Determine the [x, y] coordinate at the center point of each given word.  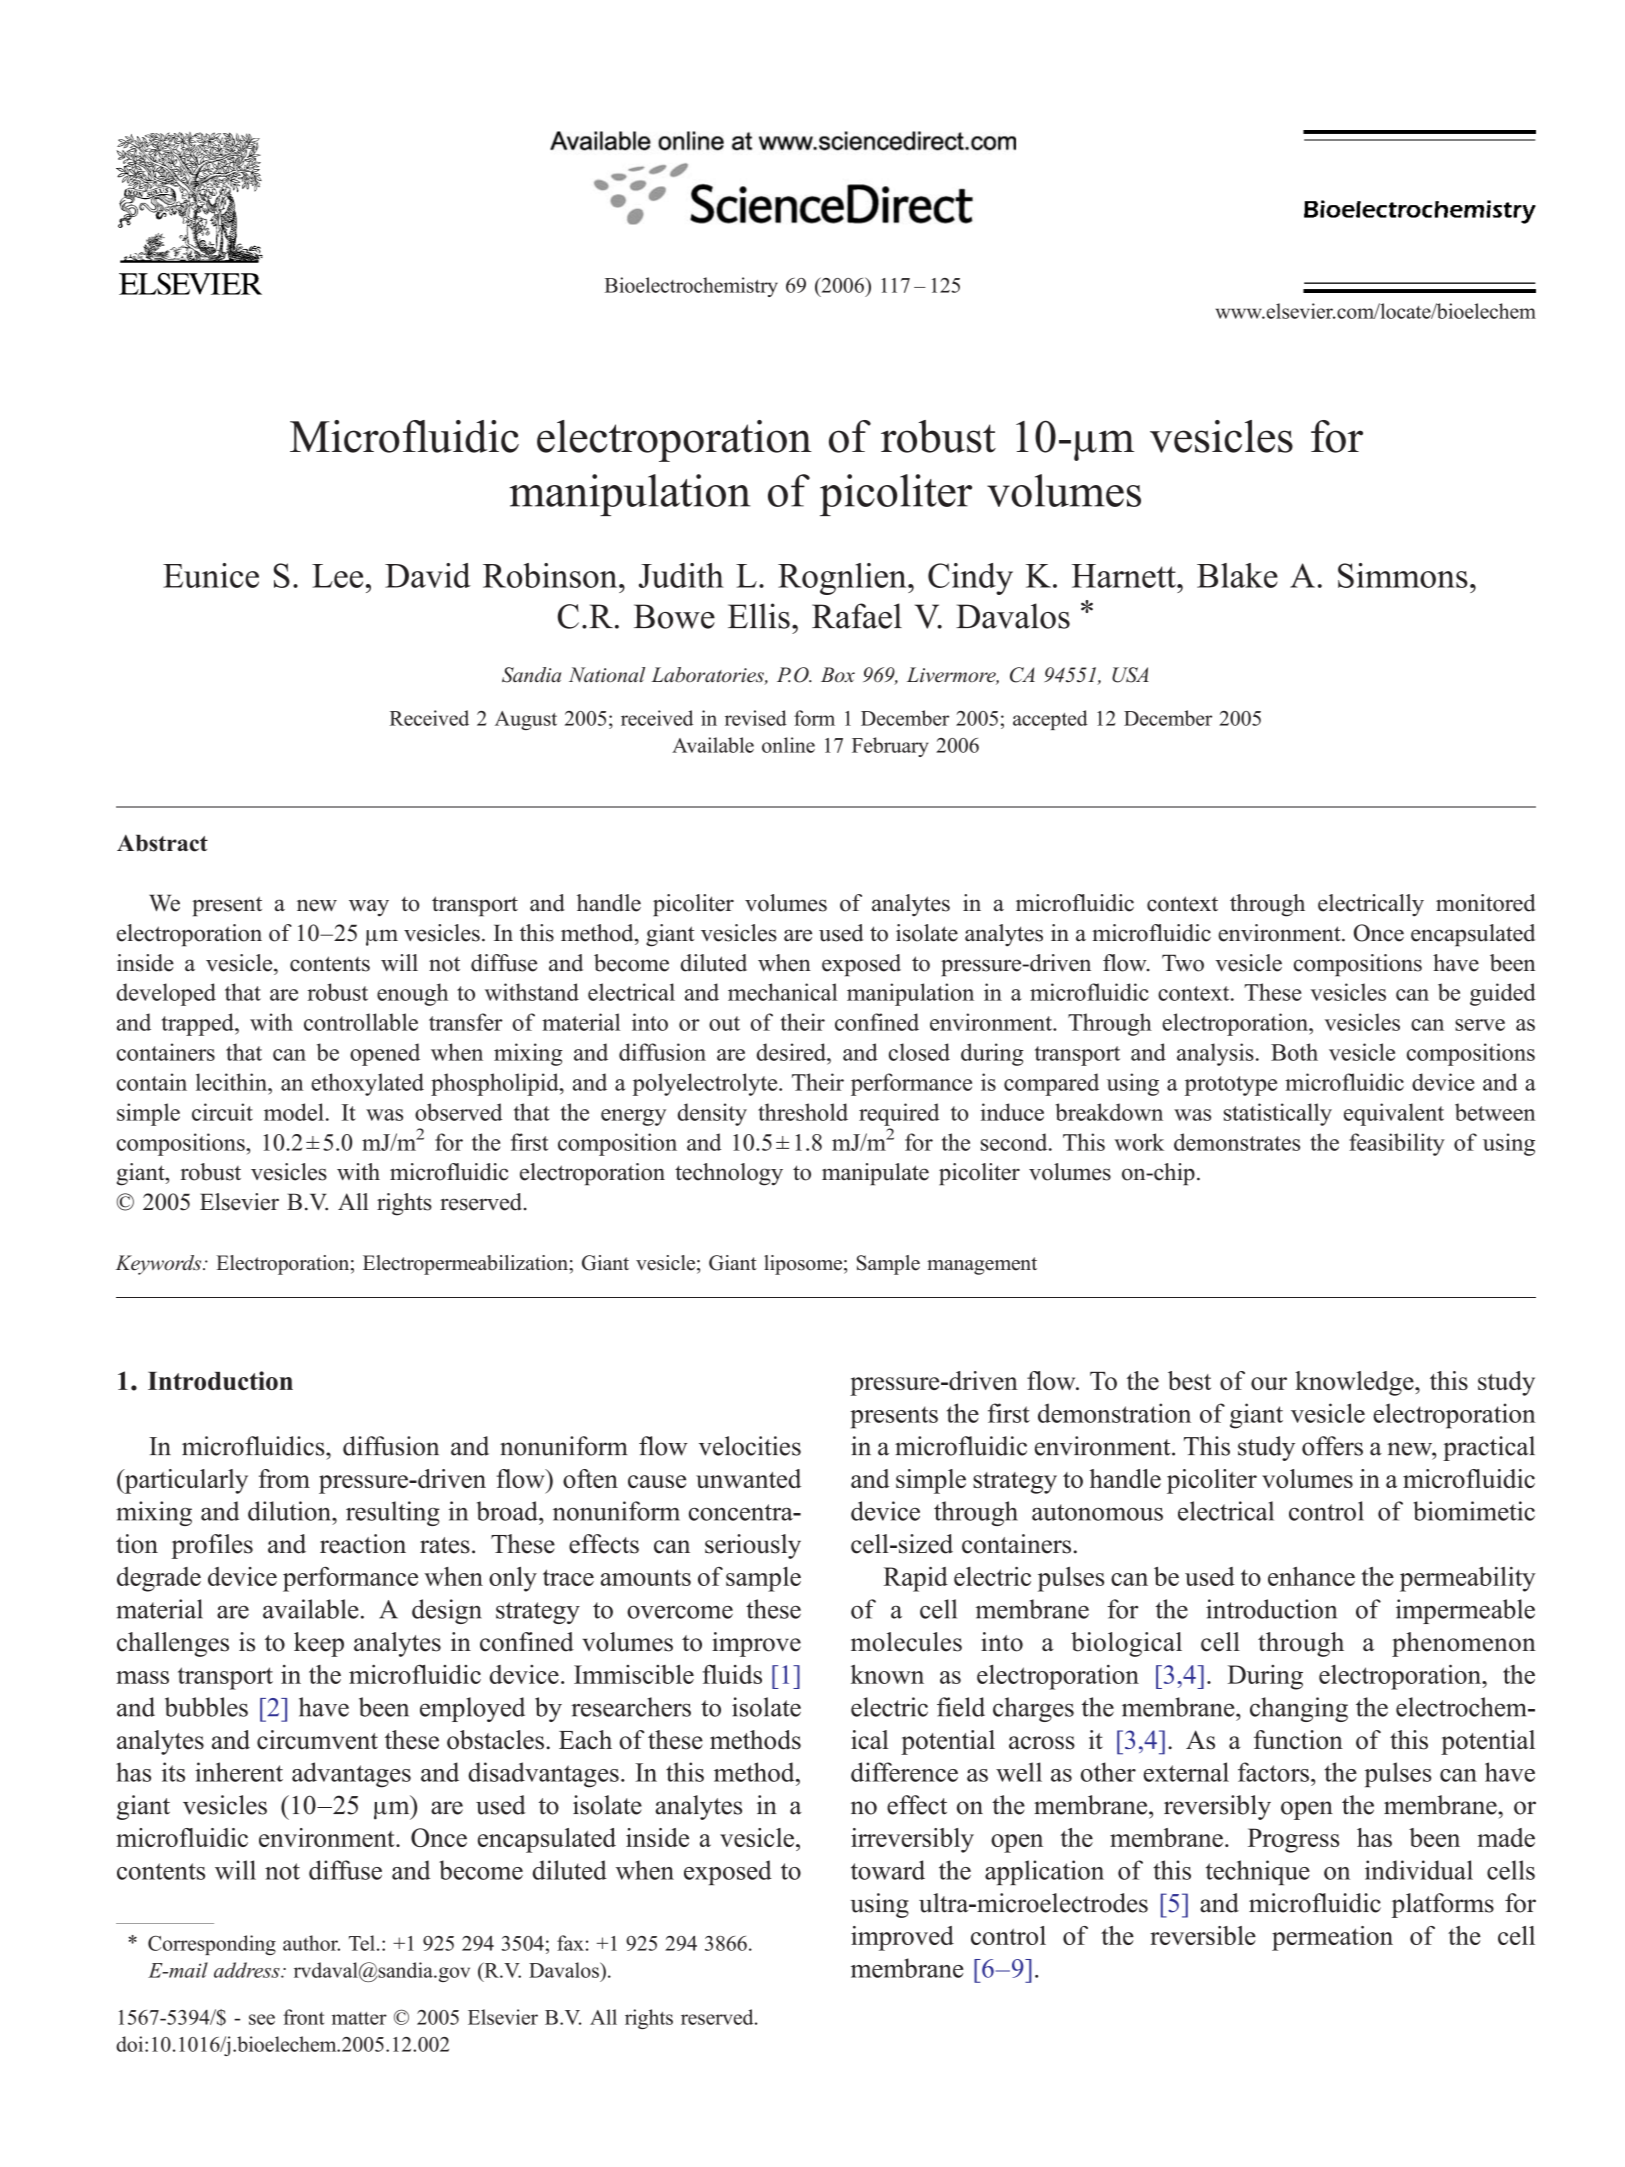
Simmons [1403, 575]
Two [1183, 963]
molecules [906, 1642]
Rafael [857, 616]
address [248, 1970]
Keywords [160, 1265]
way [369, 908]
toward [888, 1870]
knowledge [1355, 1383]
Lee [337, 576]
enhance [1311, 1576]
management [982, 1266]
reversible [1203, 1935]
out [724, 1023]
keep [319, 1644]
